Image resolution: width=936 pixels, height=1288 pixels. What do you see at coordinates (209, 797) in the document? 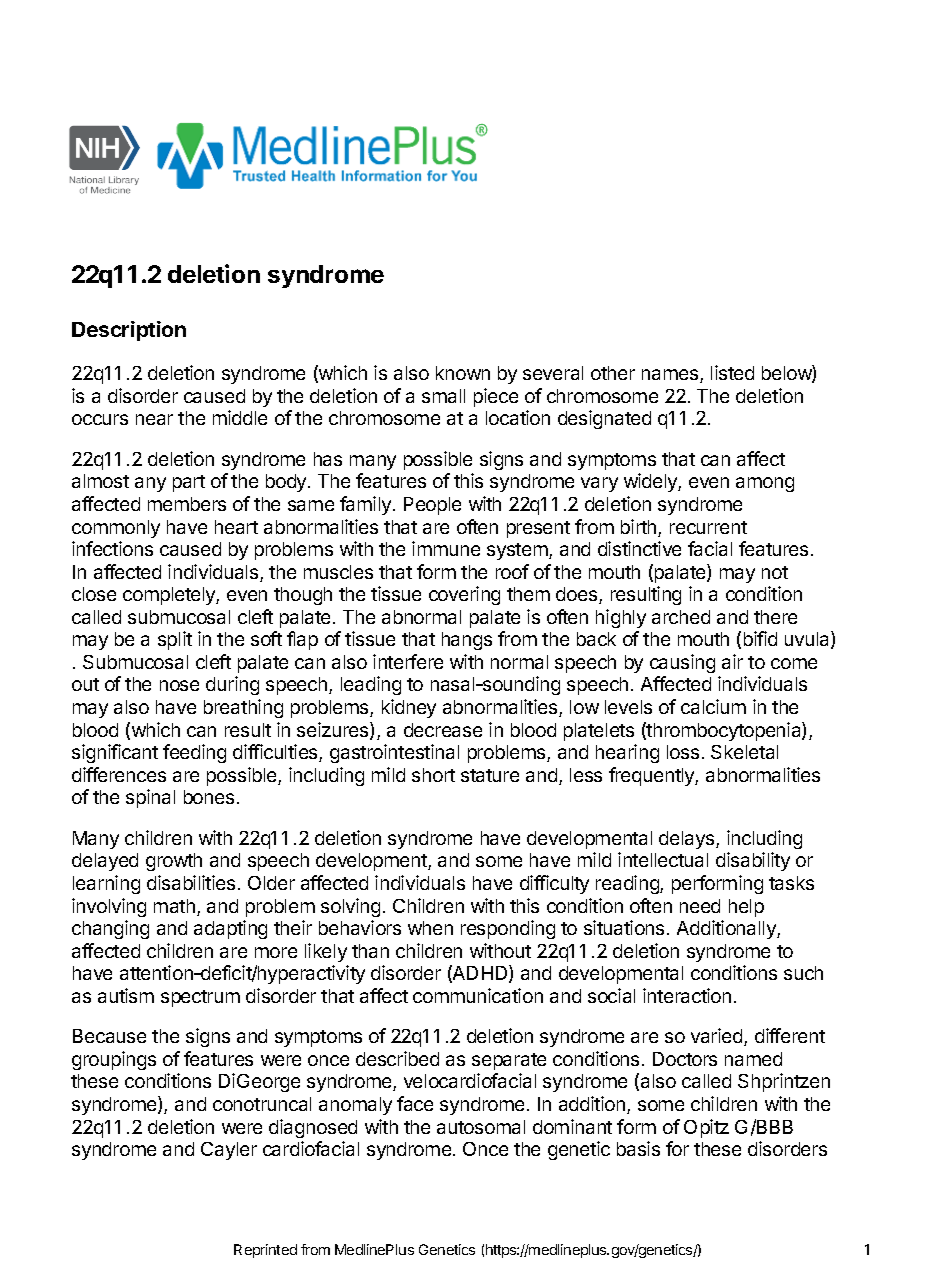
I see `bones` at bounding box center [209, 797].
